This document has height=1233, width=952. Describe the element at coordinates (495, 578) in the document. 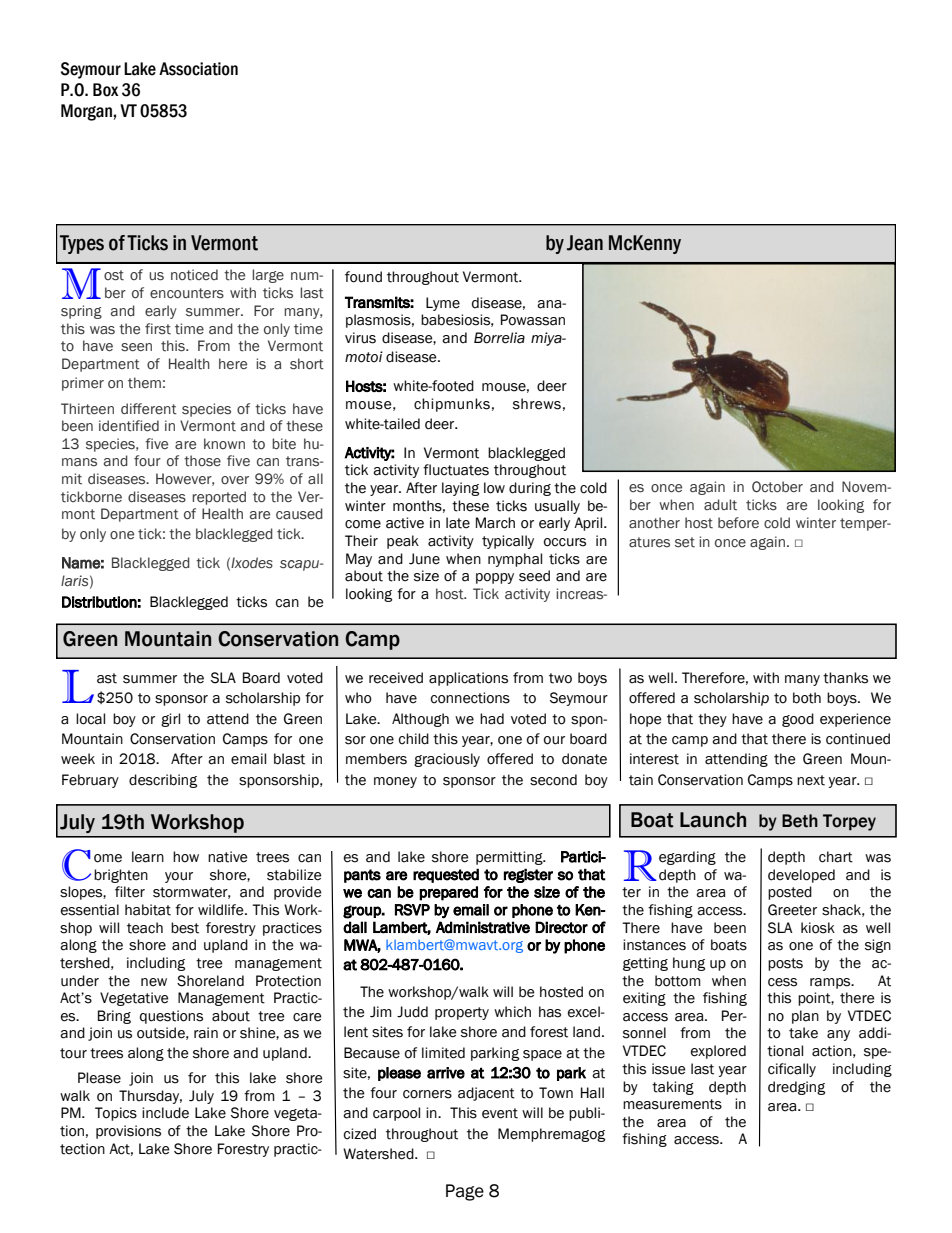

I see `poppy` at that location.
